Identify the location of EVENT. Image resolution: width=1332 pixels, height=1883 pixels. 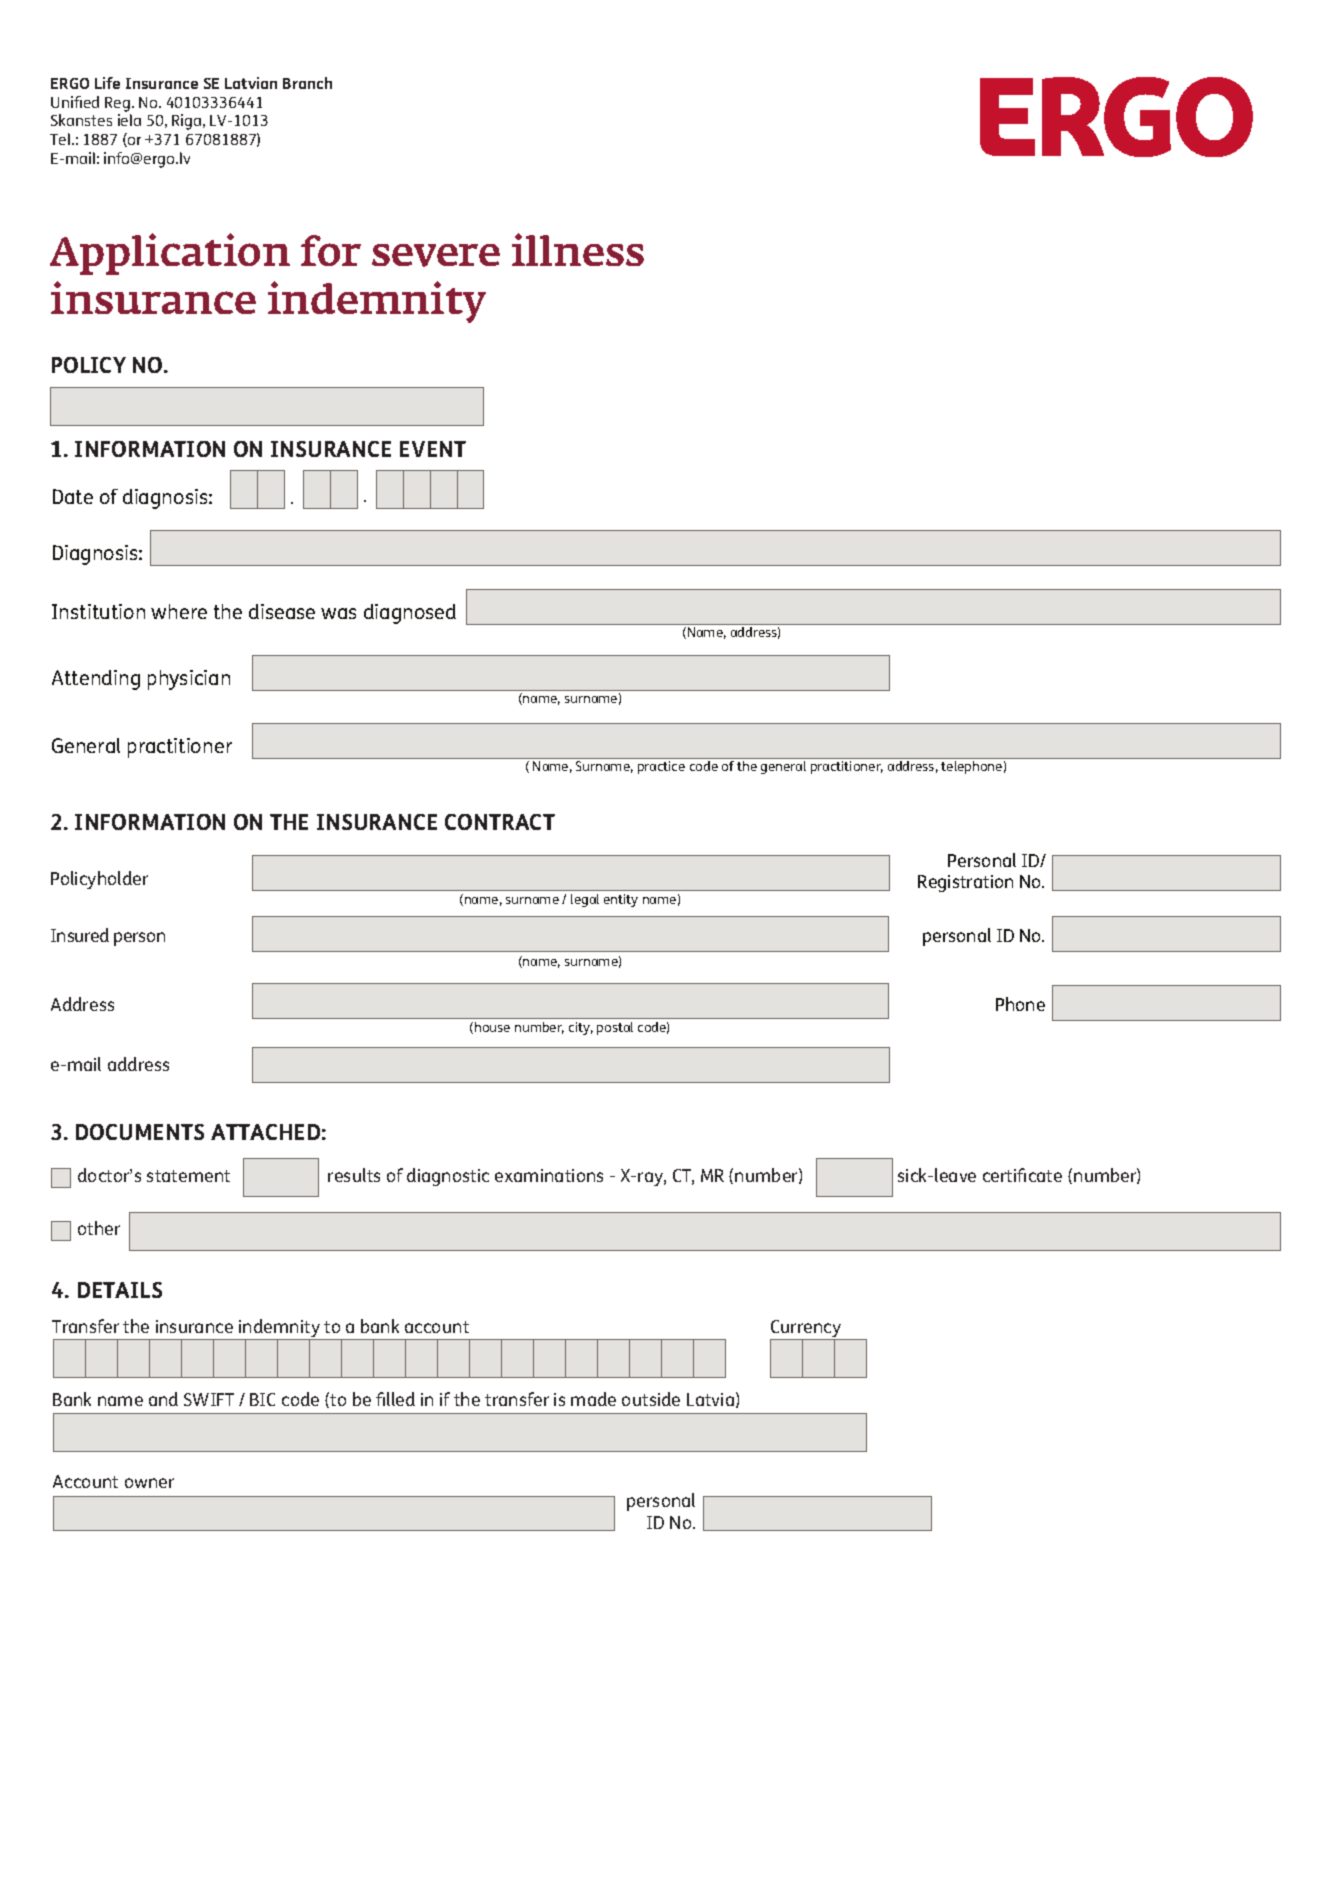
(433, 449).
